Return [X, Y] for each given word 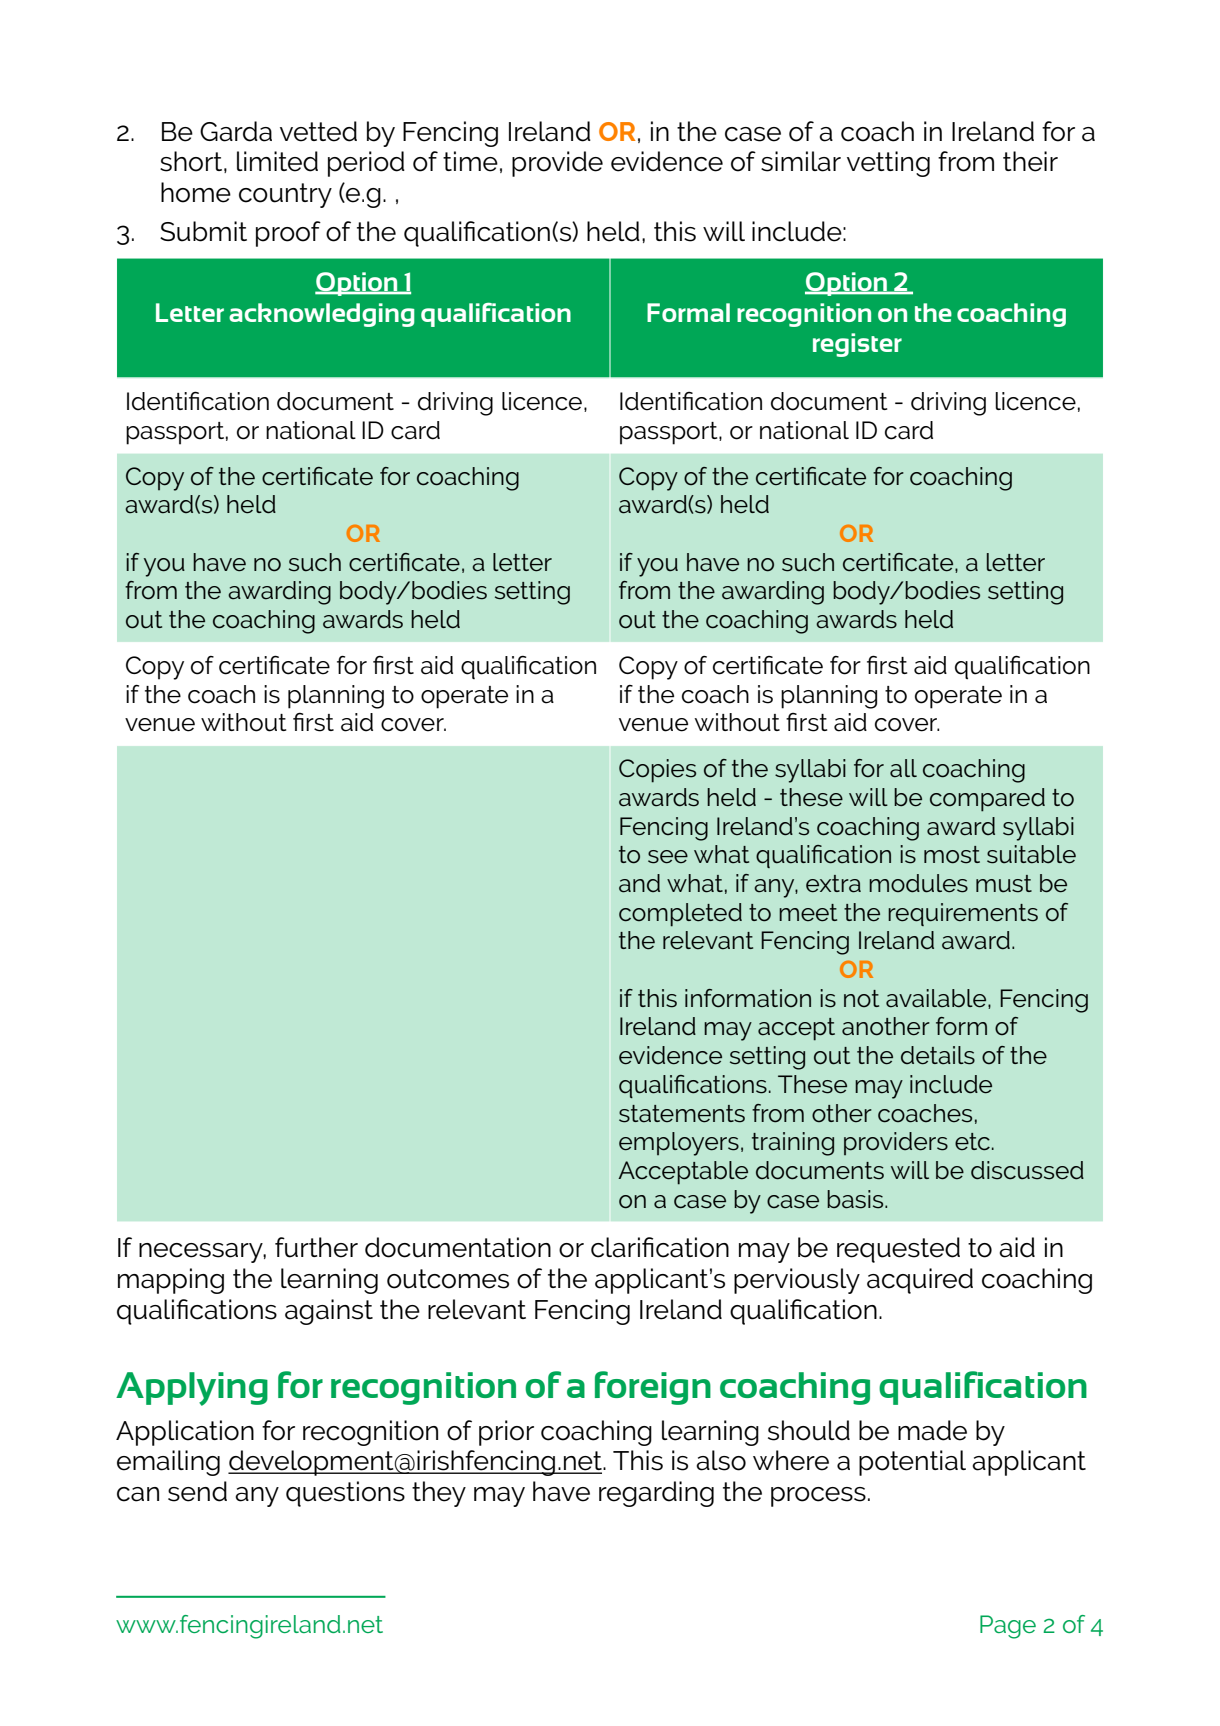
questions [345, 1494]
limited [277, 161]
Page [1008, 1627]
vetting [888, 164]
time [470, 161]
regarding [656, 1494]
